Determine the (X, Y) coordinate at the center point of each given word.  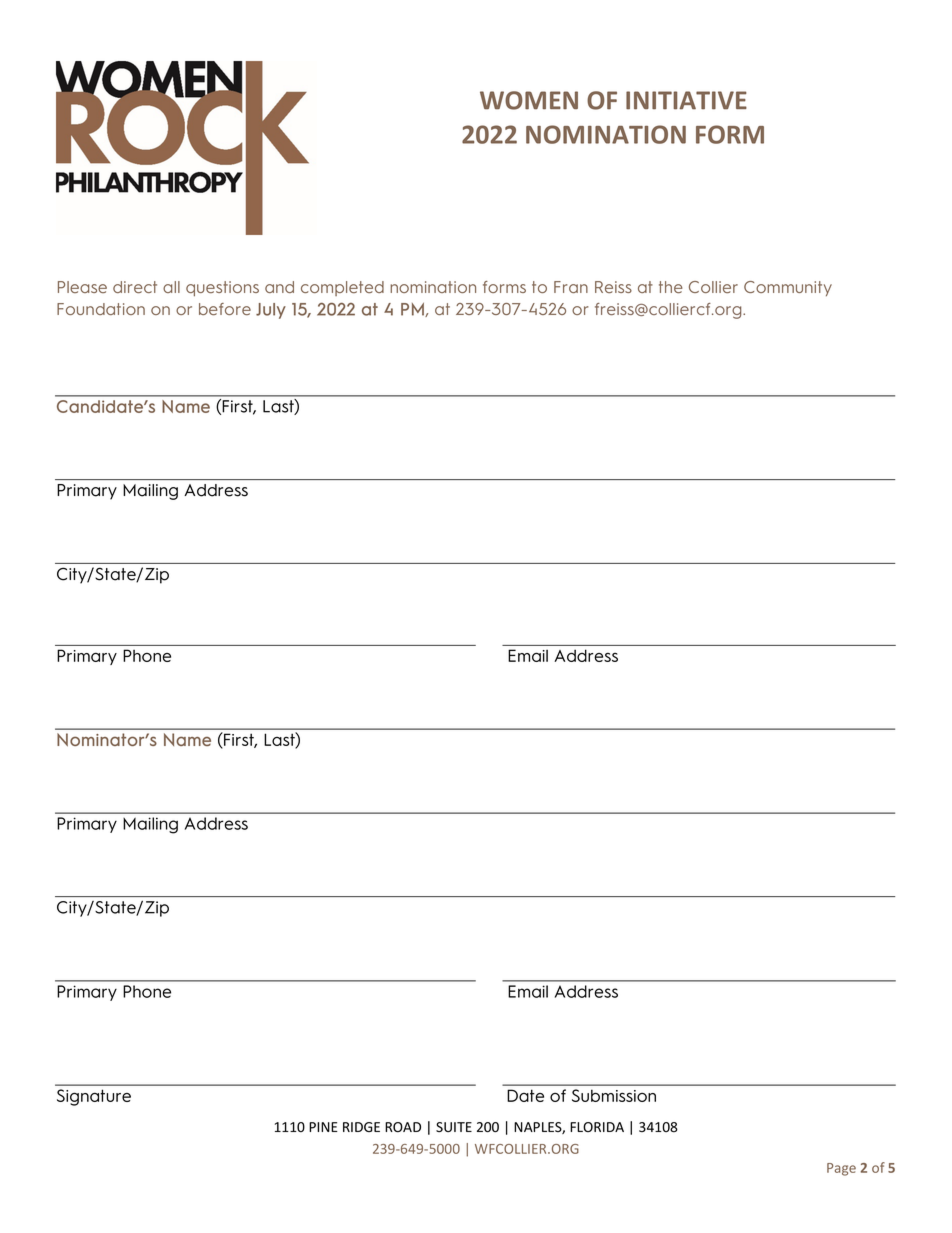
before (225, 309)
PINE (323, 1127)
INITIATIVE (686, 100)
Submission (614, 1095)
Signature (94, 1097)
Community (788, 288)
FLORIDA (597, 1127)
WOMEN (529, 100)
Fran (571, 287)
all (171, 287)
